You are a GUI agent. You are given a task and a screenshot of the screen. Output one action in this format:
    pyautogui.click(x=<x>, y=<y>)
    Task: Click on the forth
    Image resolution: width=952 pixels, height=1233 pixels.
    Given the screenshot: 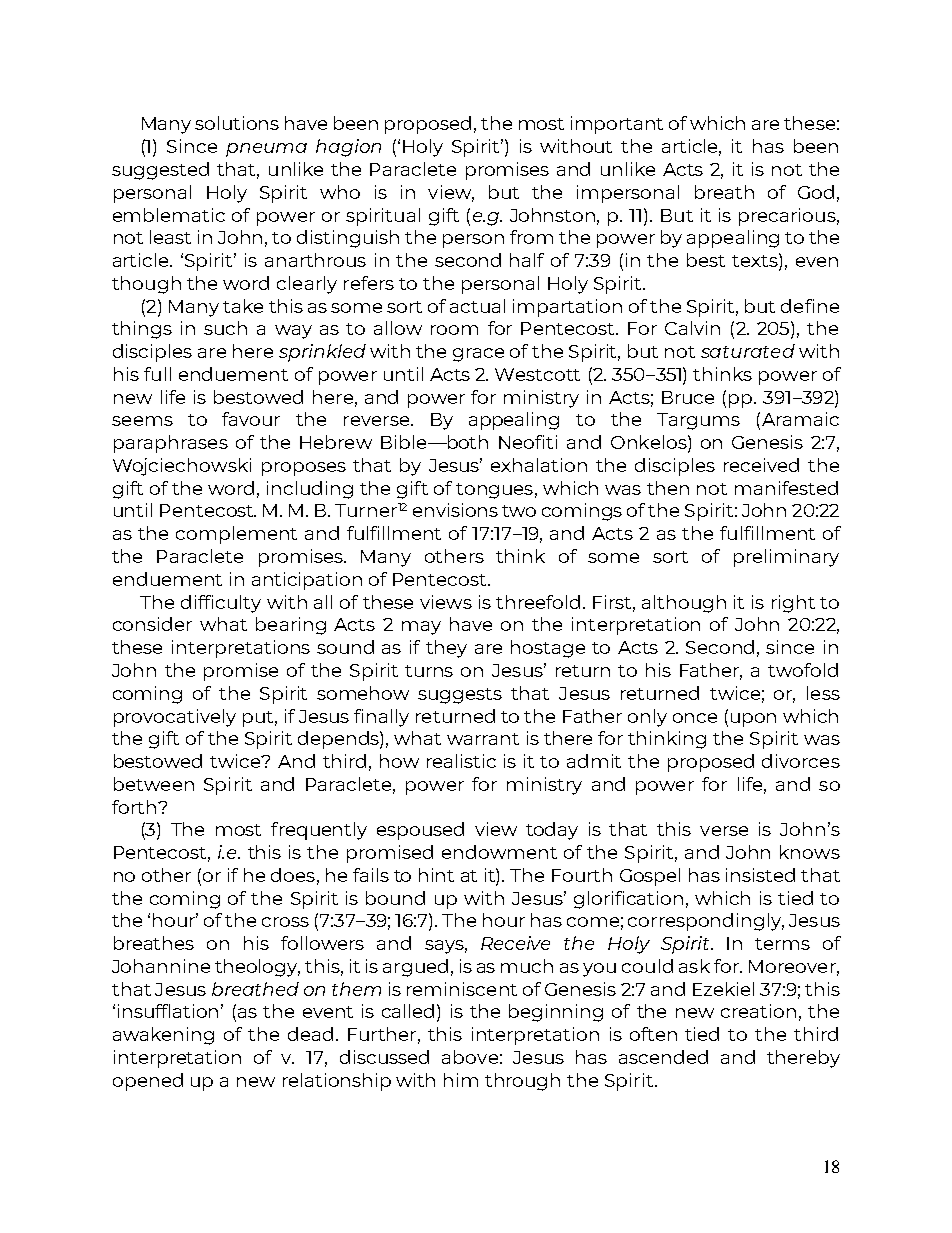 What is the action you would take?
    pyautogui.click(x=134, y=807)
